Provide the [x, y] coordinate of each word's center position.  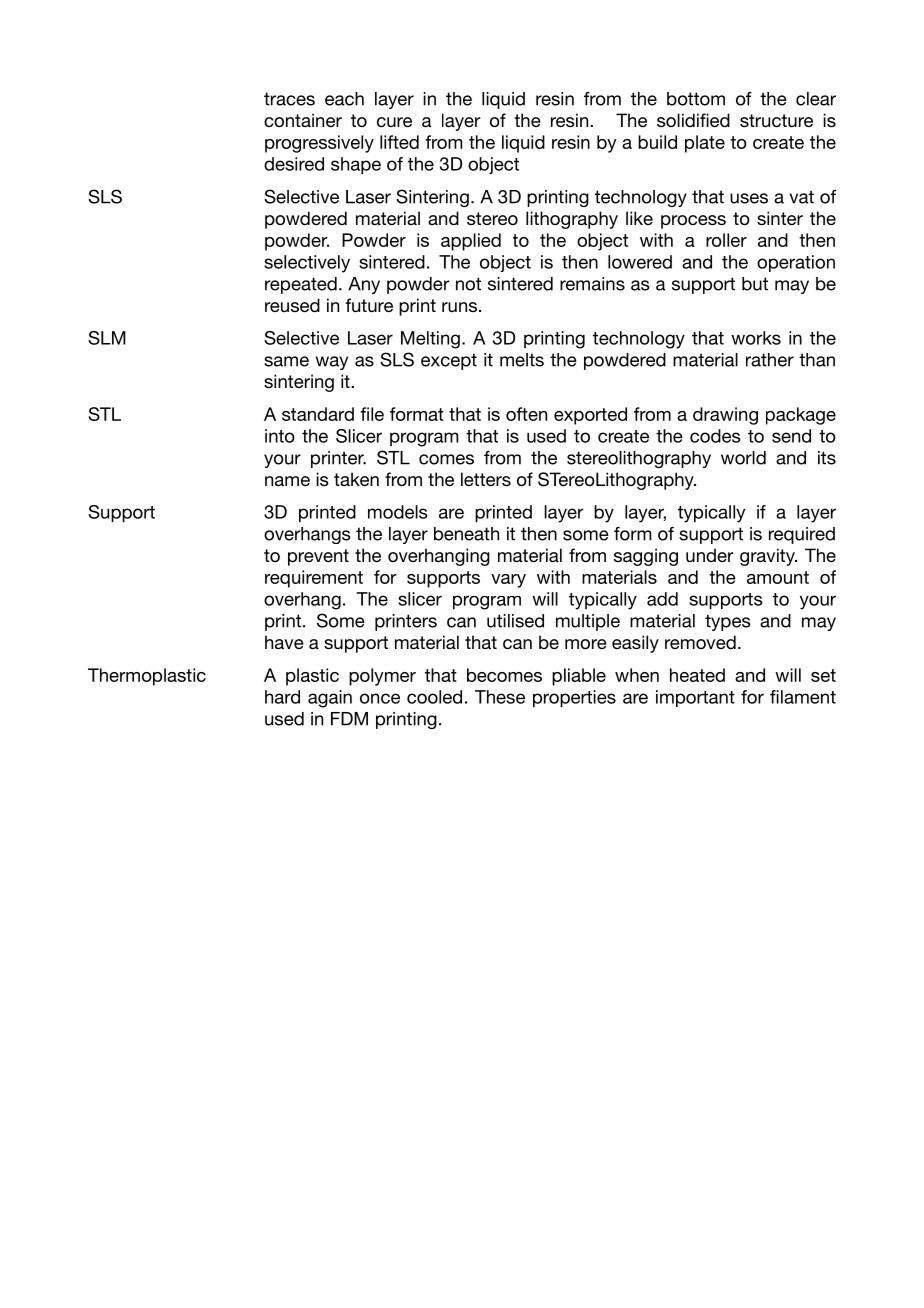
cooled [434, 697]
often [526, 414]
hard [282, 697]
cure [394, 122]
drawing [725, 416]
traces [289, 99]
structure [776, 120]
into [280, 436]
